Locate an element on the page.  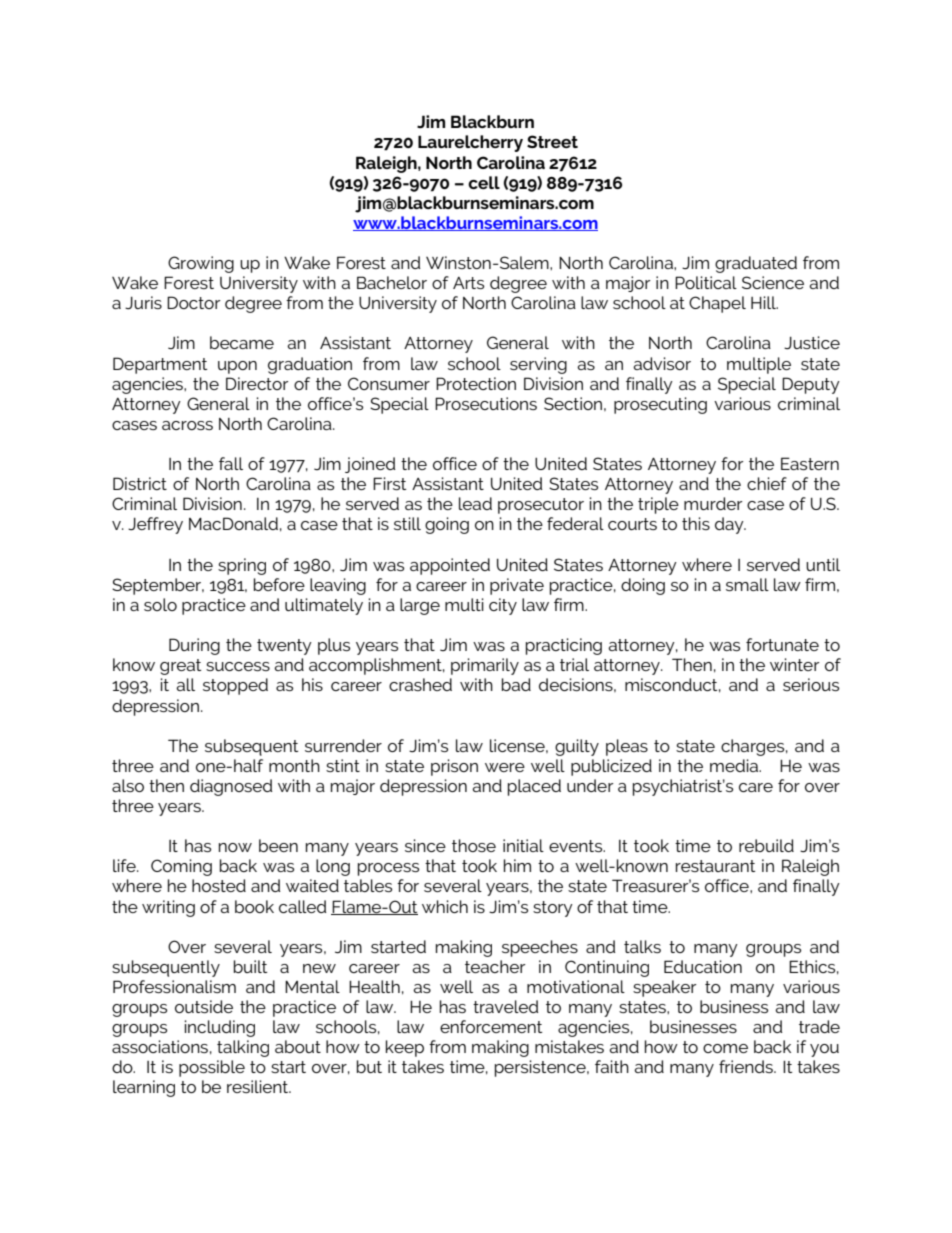
enforcement is located at coordinates (491, 1026).
